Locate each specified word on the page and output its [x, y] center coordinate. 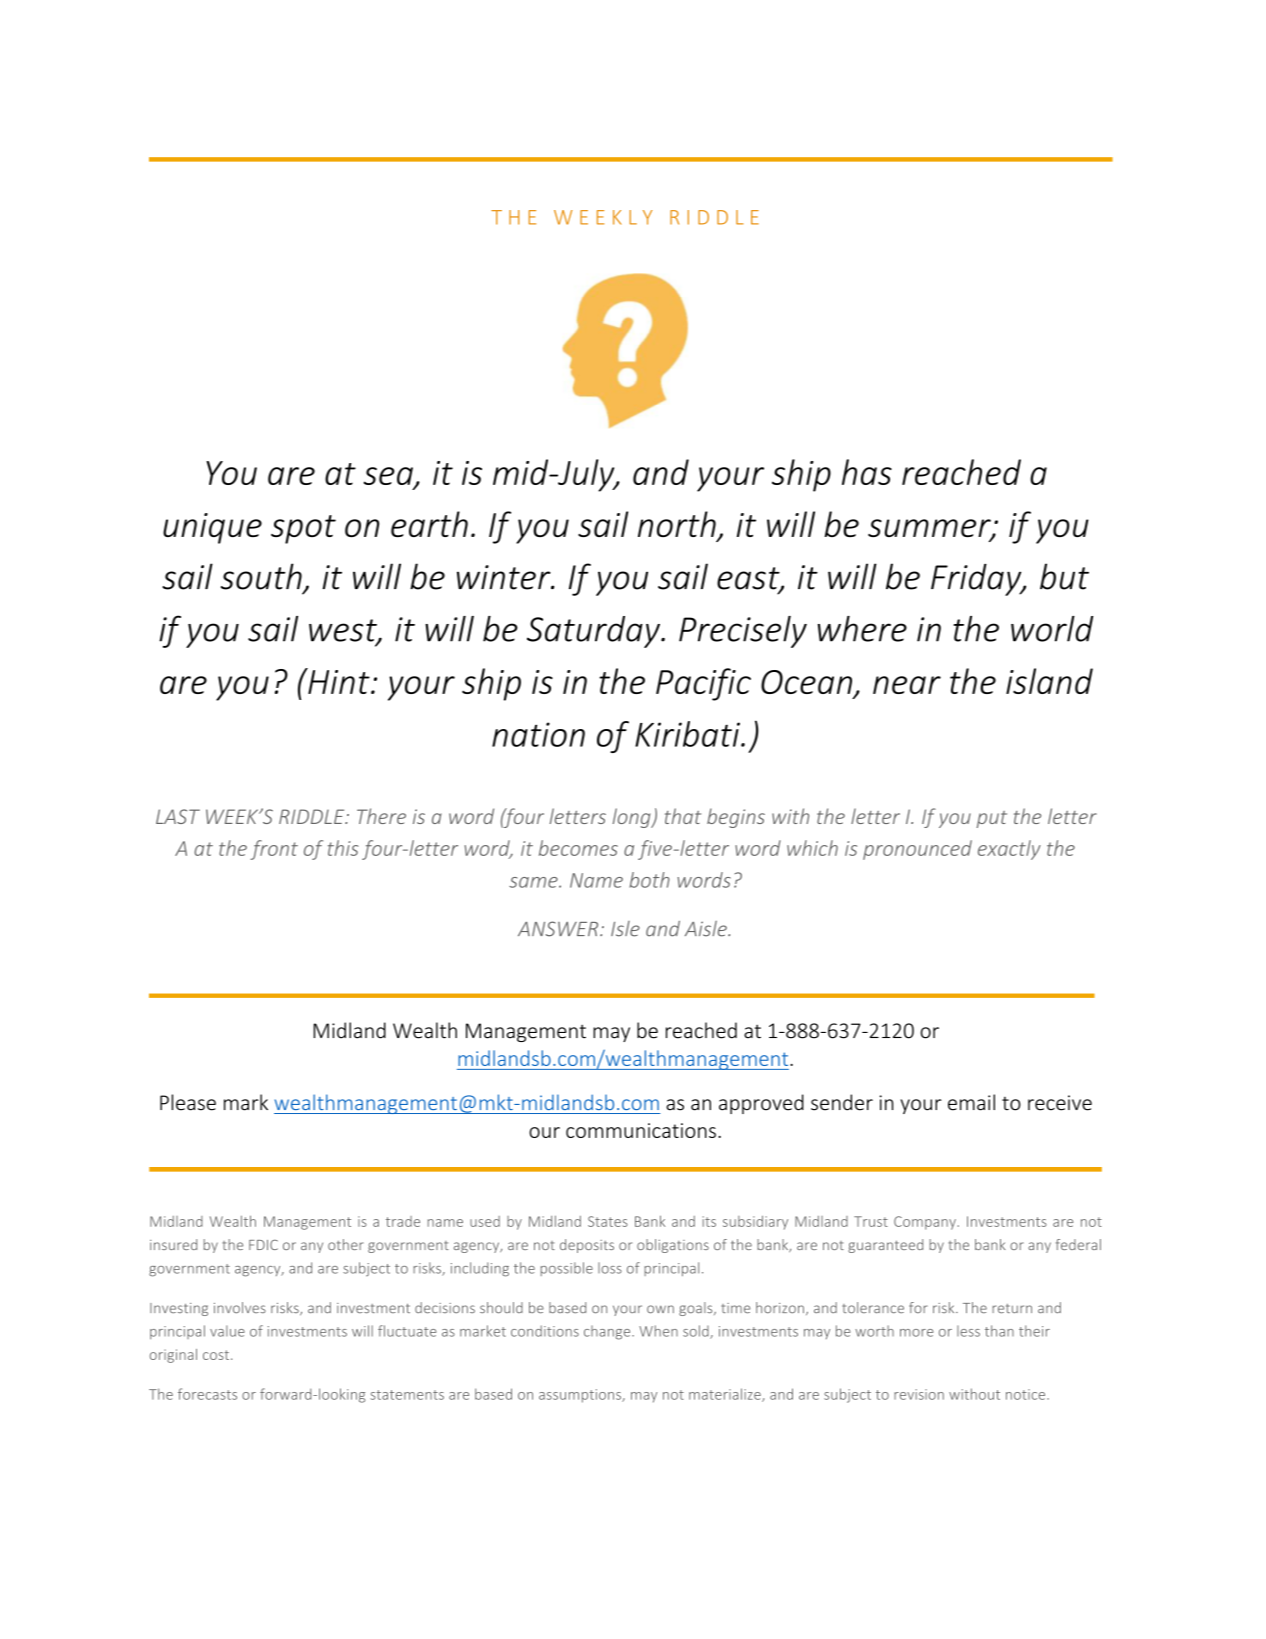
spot [303, 529]
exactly [1009, 850]
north [678, 525]
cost [216, 1355]
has [867, 472]
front [274, 850]
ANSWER [559, 929]
